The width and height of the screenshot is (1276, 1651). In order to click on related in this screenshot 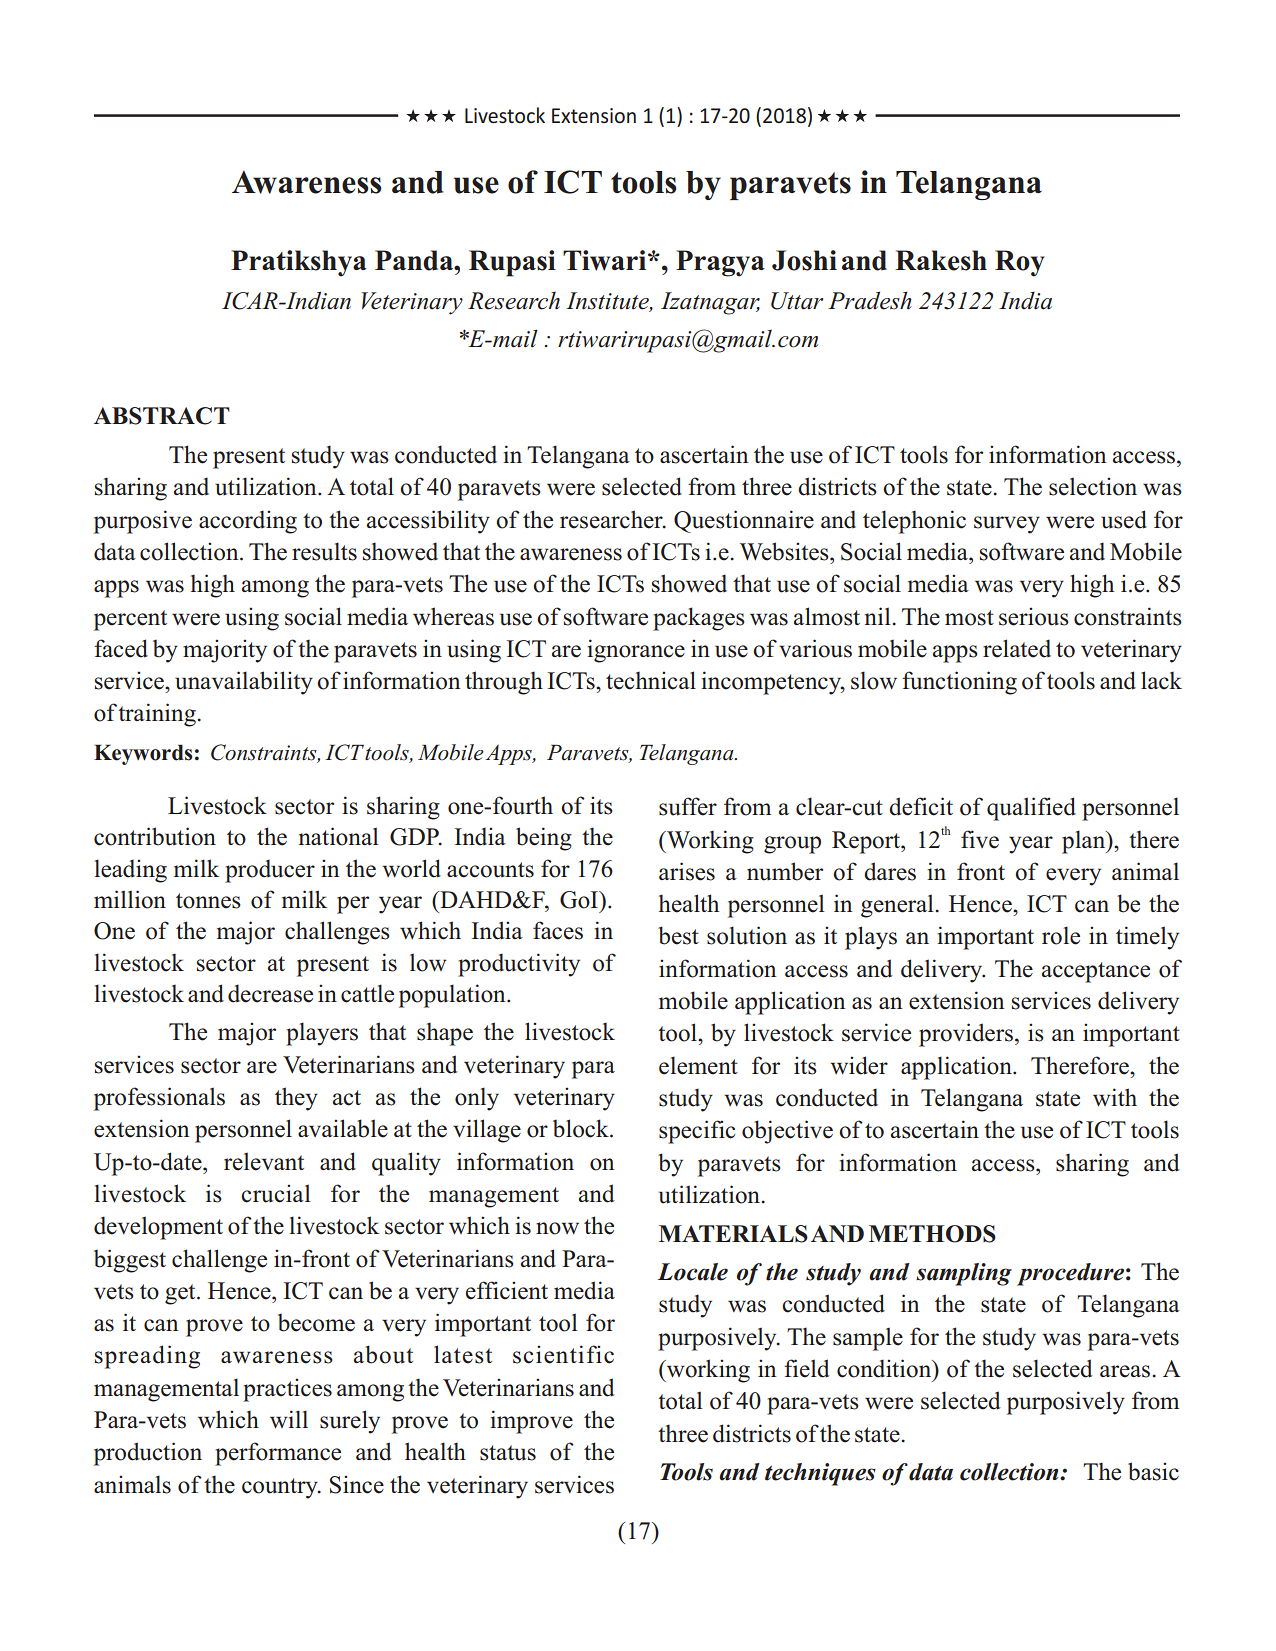, I will do `click(1017, 648)`.
